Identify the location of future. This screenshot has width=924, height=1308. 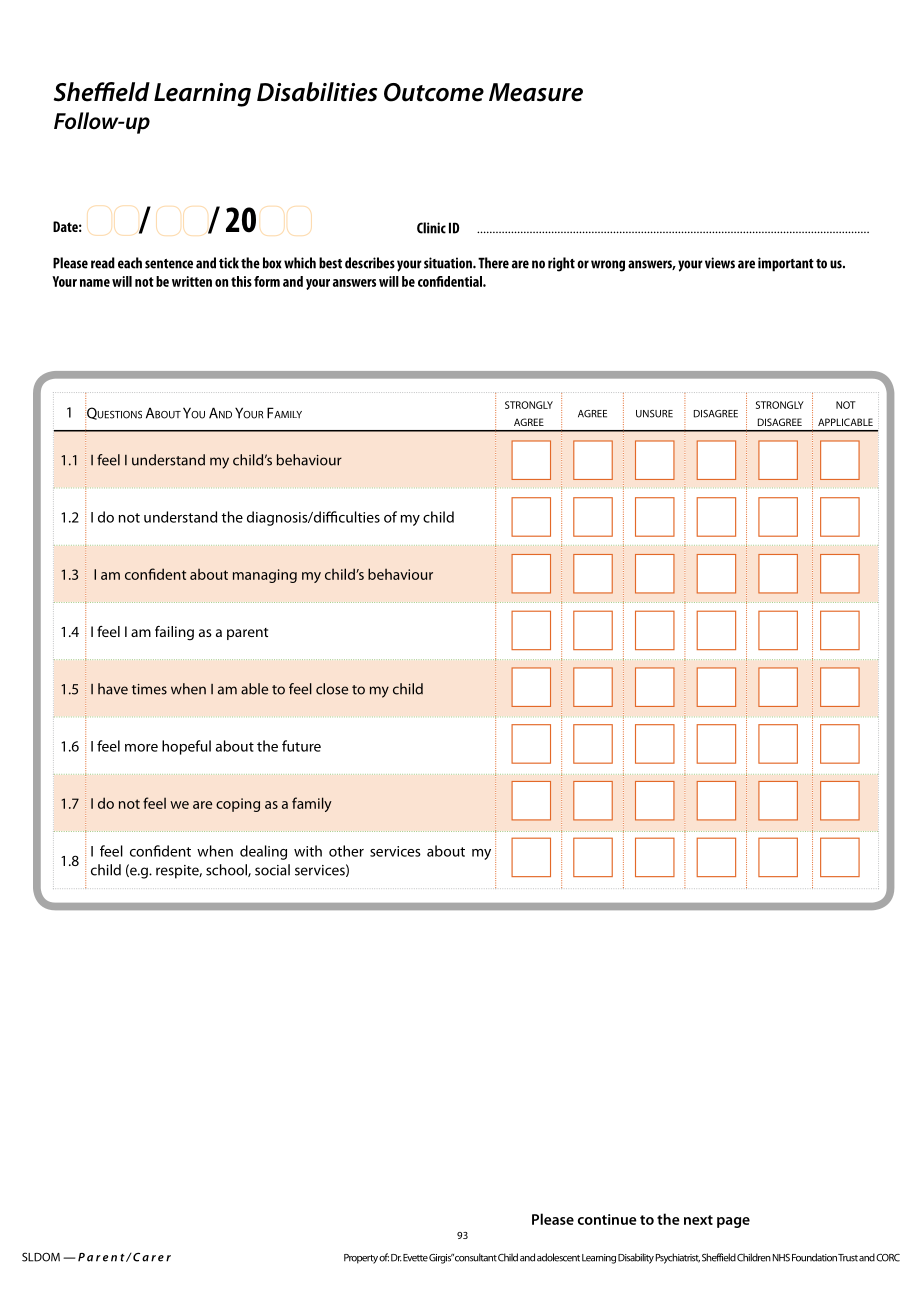
(301, 746).
